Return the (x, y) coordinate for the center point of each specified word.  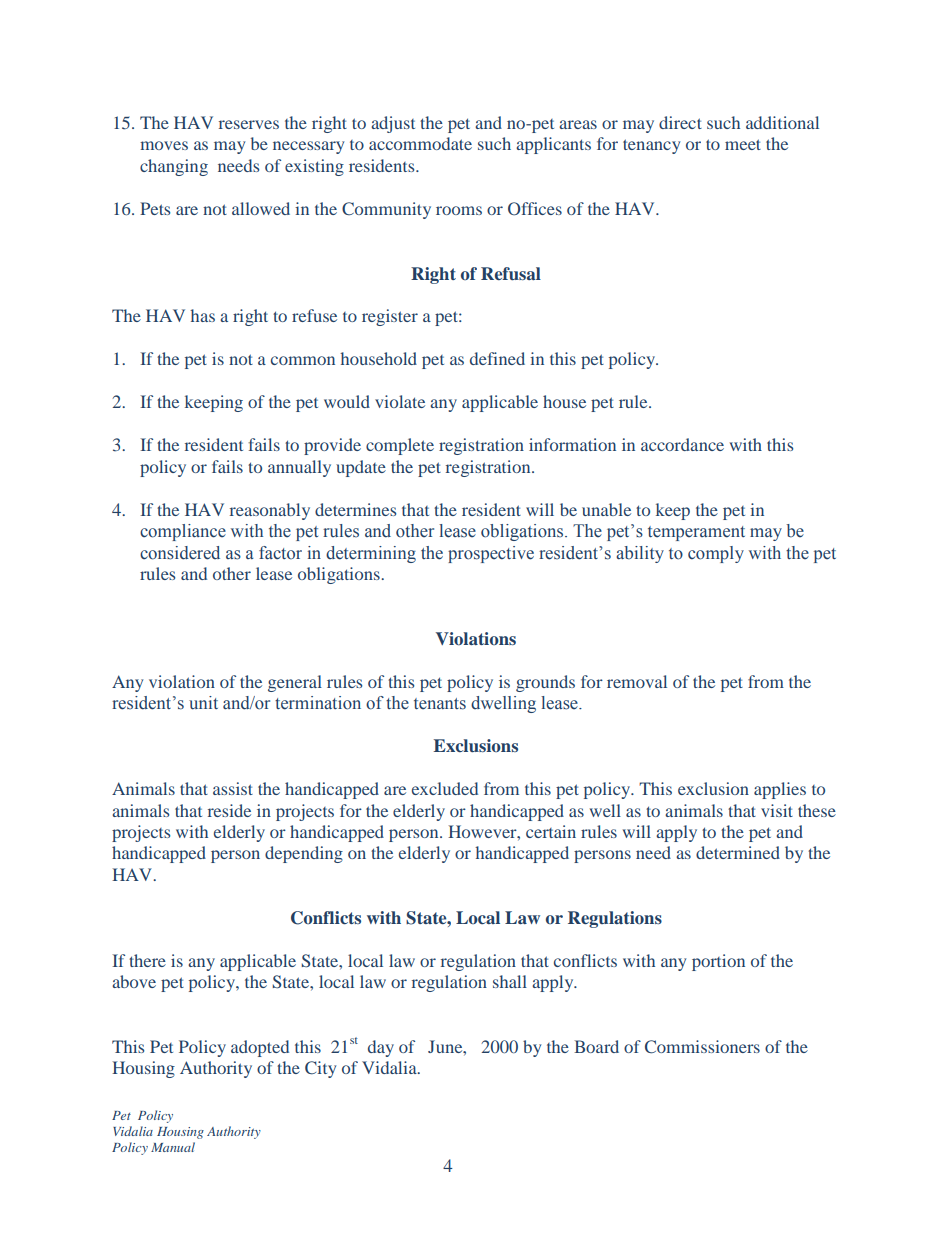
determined (738, 852)
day (381, 1048)
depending (304, 854)
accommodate (420, 143)
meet (743, 144)
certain (551, 831)
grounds (545, 683)
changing (174, 167)
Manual (173, 1147)
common (303, 360)
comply (716, 554)
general (295, 683)
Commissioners (702, 1047)
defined (497, 358)
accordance (682, 444)
